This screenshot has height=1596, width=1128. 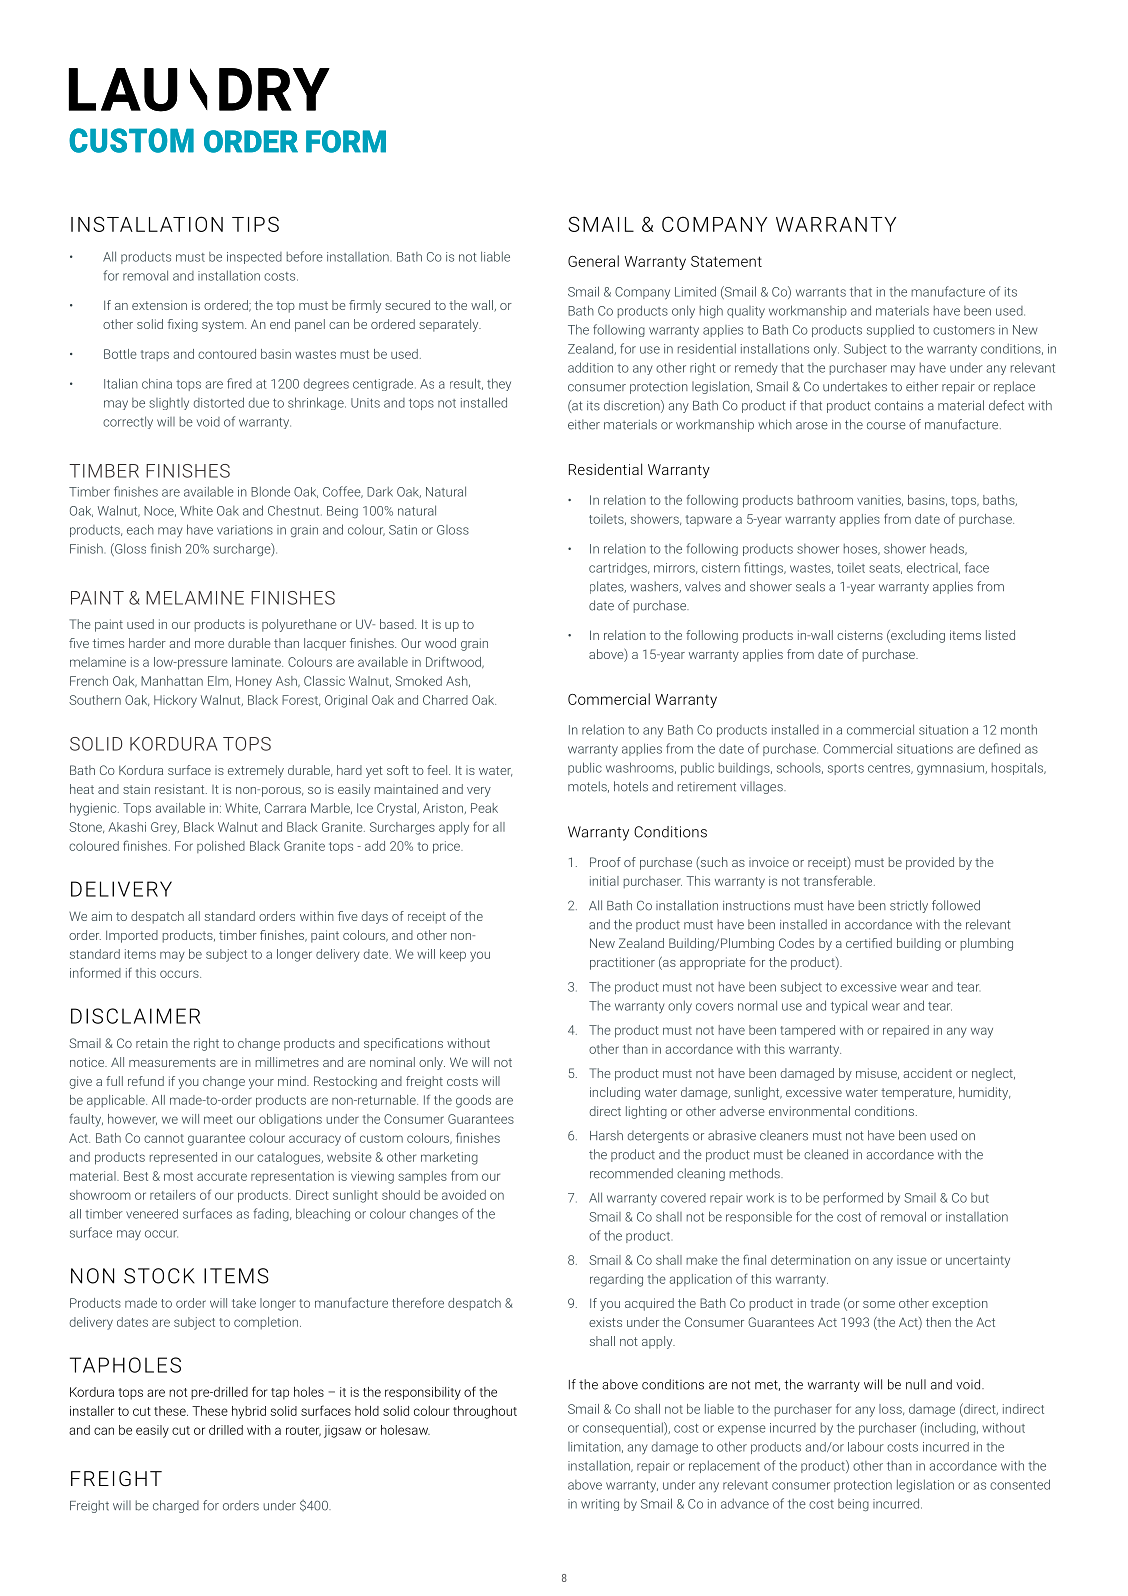 I want to click on issue, so click(x=912, y=1260).
